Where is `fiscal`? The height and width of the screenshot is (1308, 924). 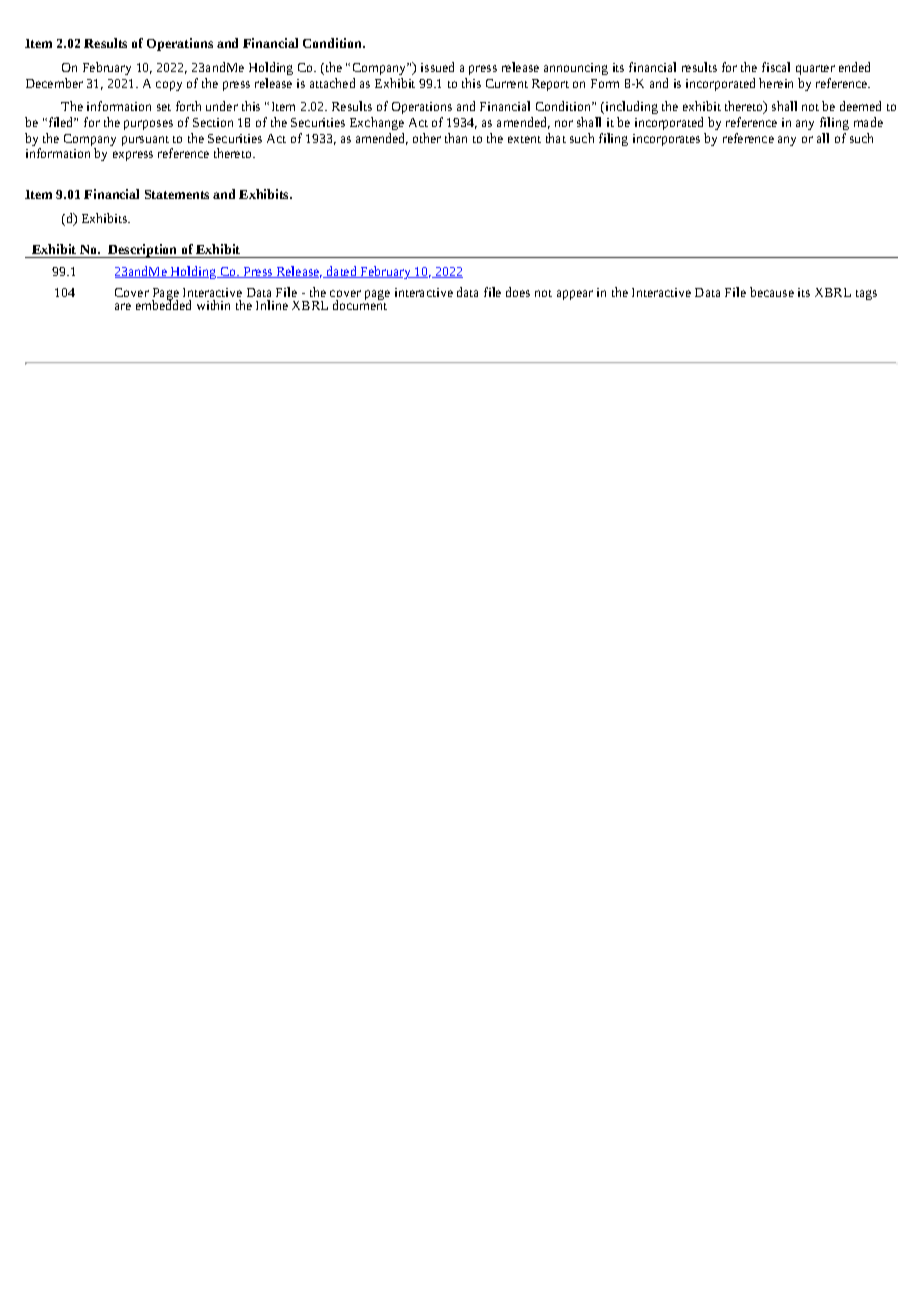 fiscal is located at coordinates (776, 67).
